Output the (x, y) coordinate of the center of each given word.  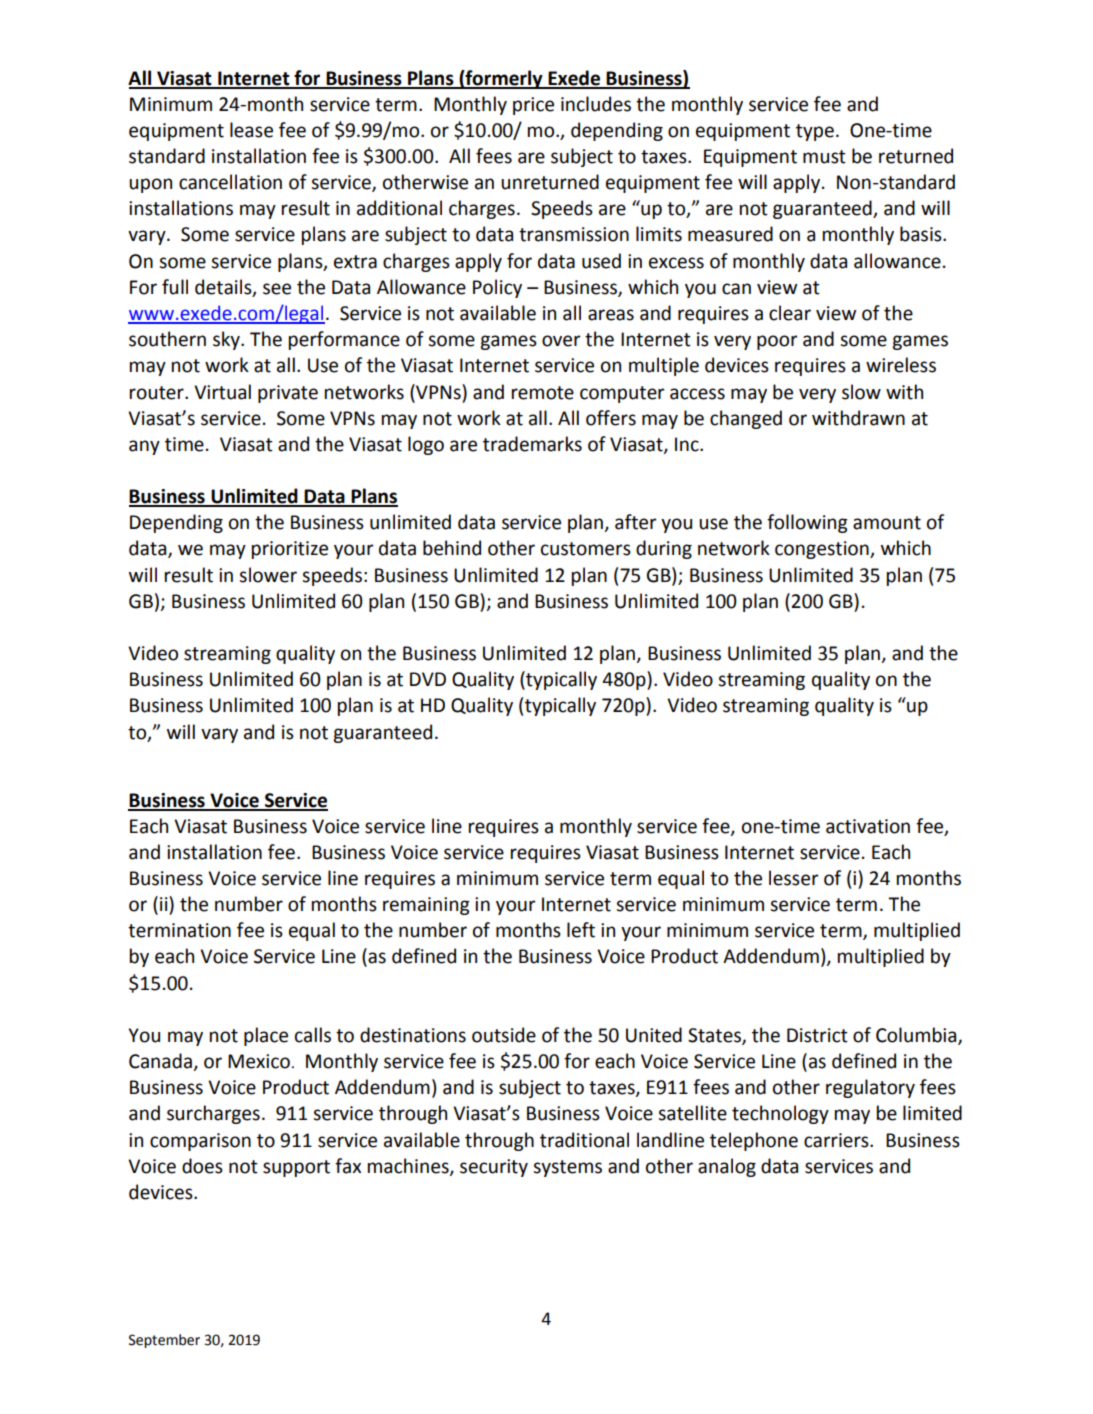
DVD (428, 679)
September (164, 1341)
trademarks (532, 444)
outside (504, 1035)
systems (567, 1168)
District (817, 1035)
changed (746, 419)
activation (868, 826)
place (266, 1036)
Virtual (222, 392)
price (533, 106)
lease (251, 130)
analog (727, 1167)
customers (586, 549)
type (815, 132)
